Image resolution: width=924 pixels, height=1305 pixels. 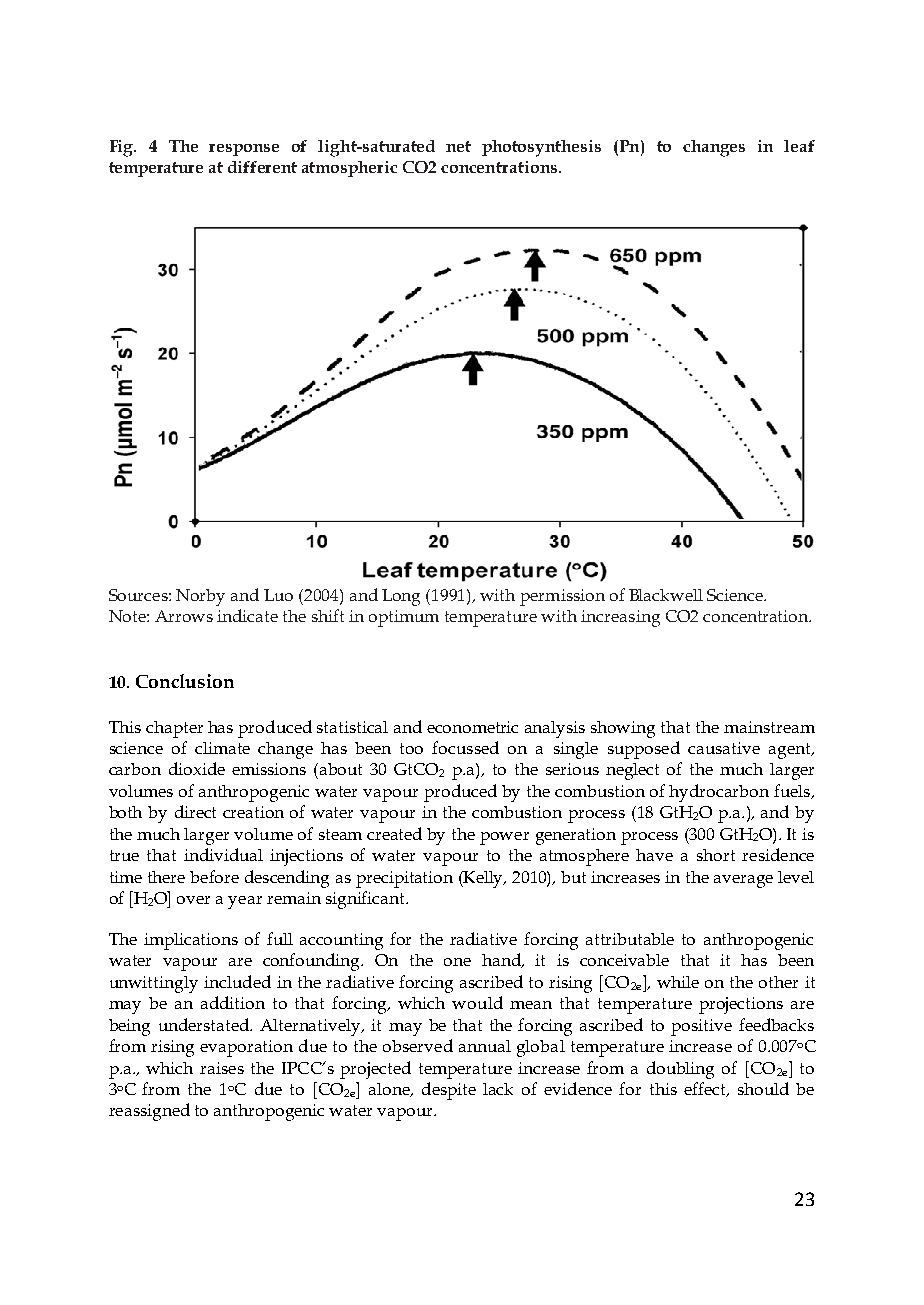 What do you see at coordinates (244, 150) in the screenshot?
I see `response` at bounding box center [244, 150].
